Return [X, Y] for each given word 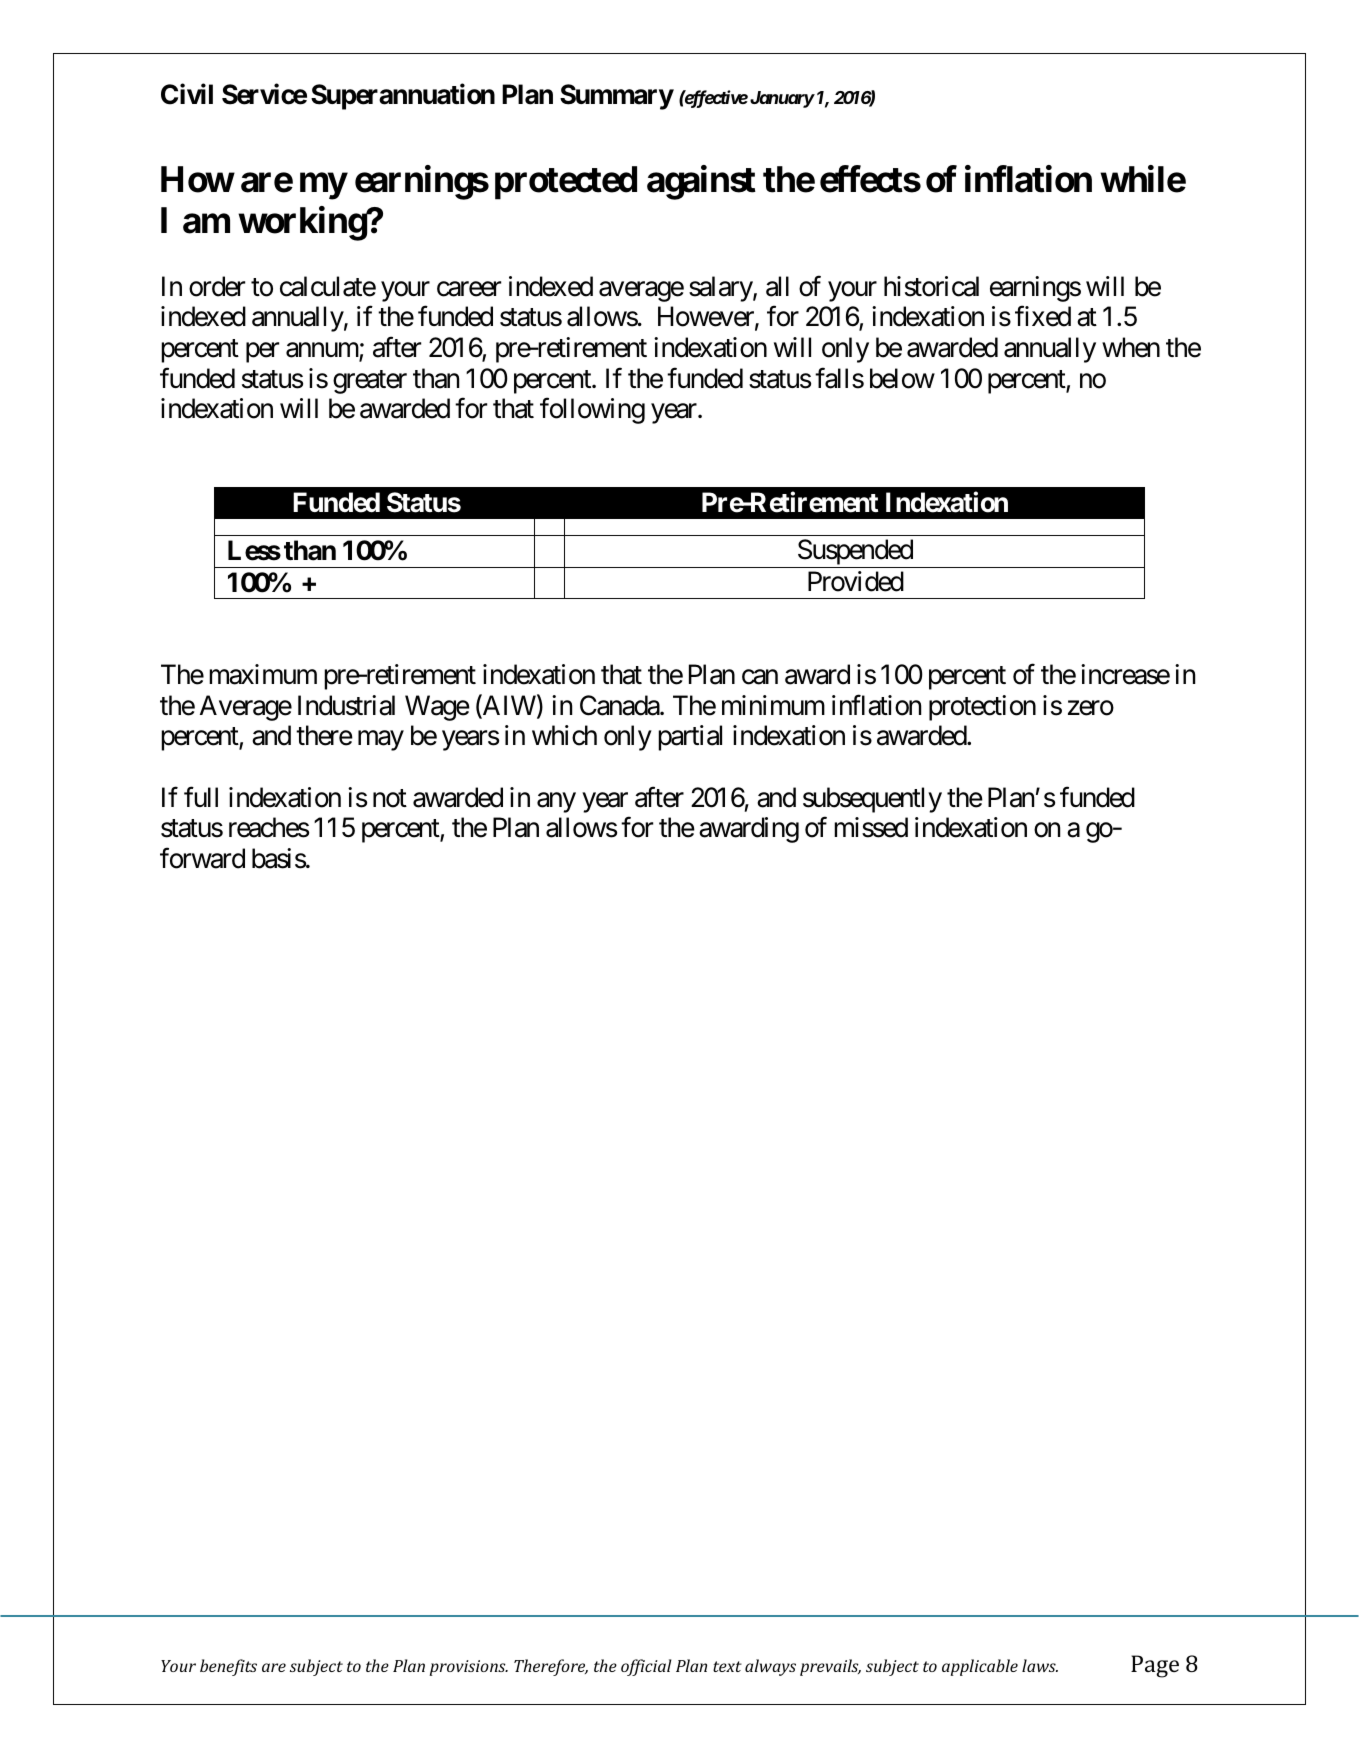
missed [871, 827]
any [556, 802]
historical [931, 286]
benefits [228, 1667]
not [390, 798]
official [646, 1667]
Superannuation [403, 97]
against [701, 183]
